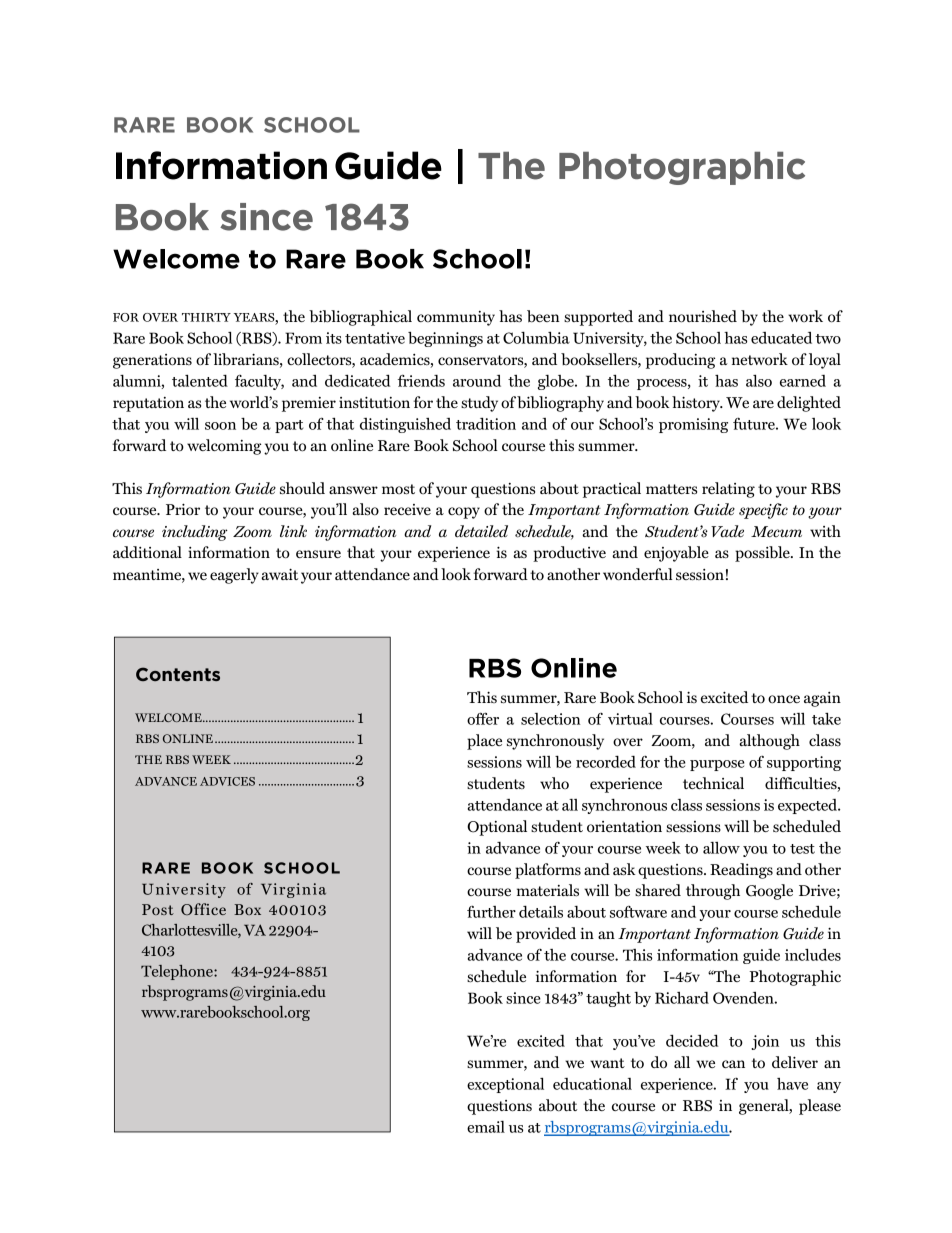 This screenshot has width=952, height=1233. Describe the element at coordinates (445, 339) in the screenshot. I see `beginnings` at that location.
